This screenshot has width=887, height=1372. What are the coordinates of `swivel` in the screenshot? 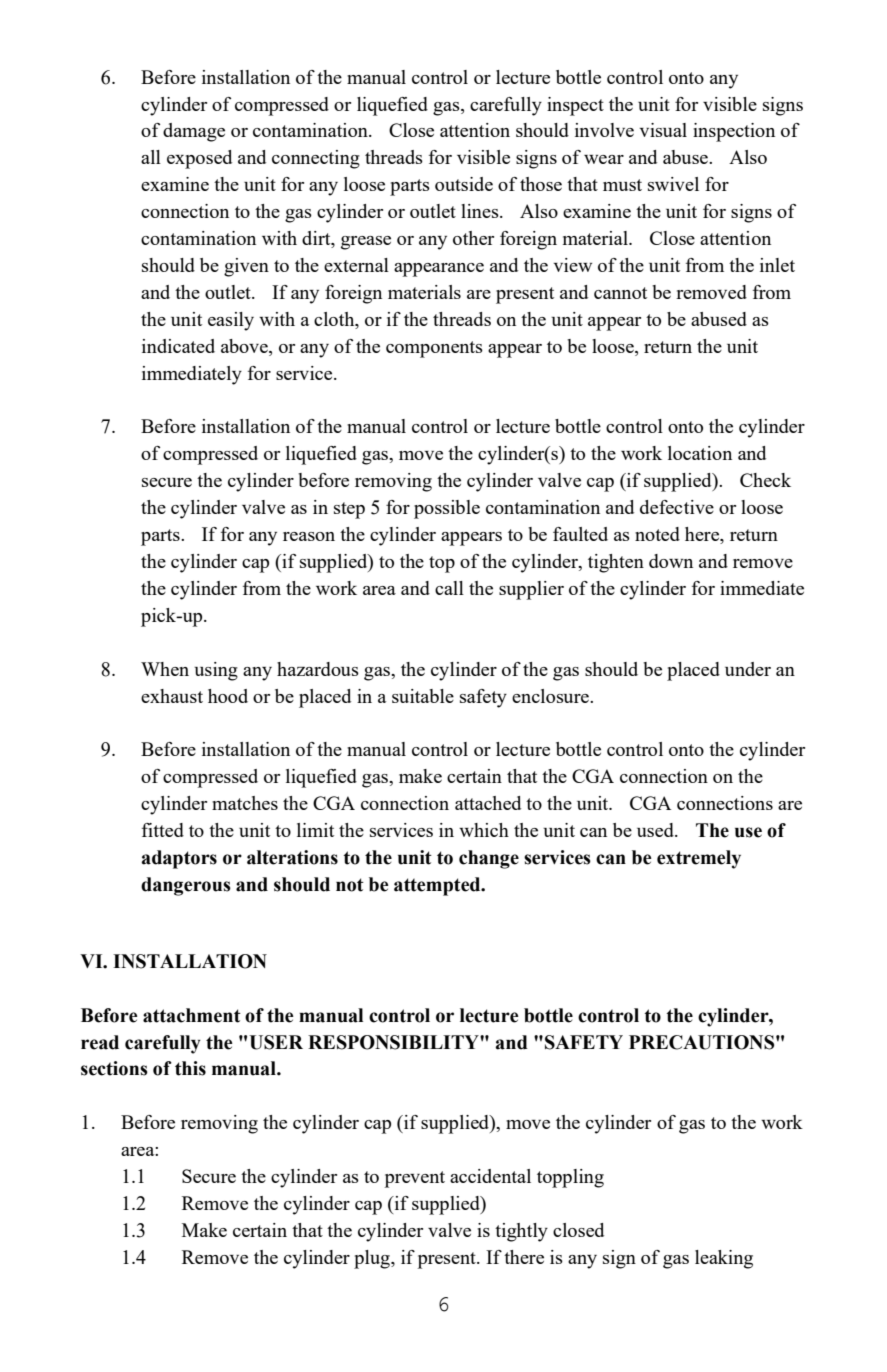 It's located at (673, 184).
